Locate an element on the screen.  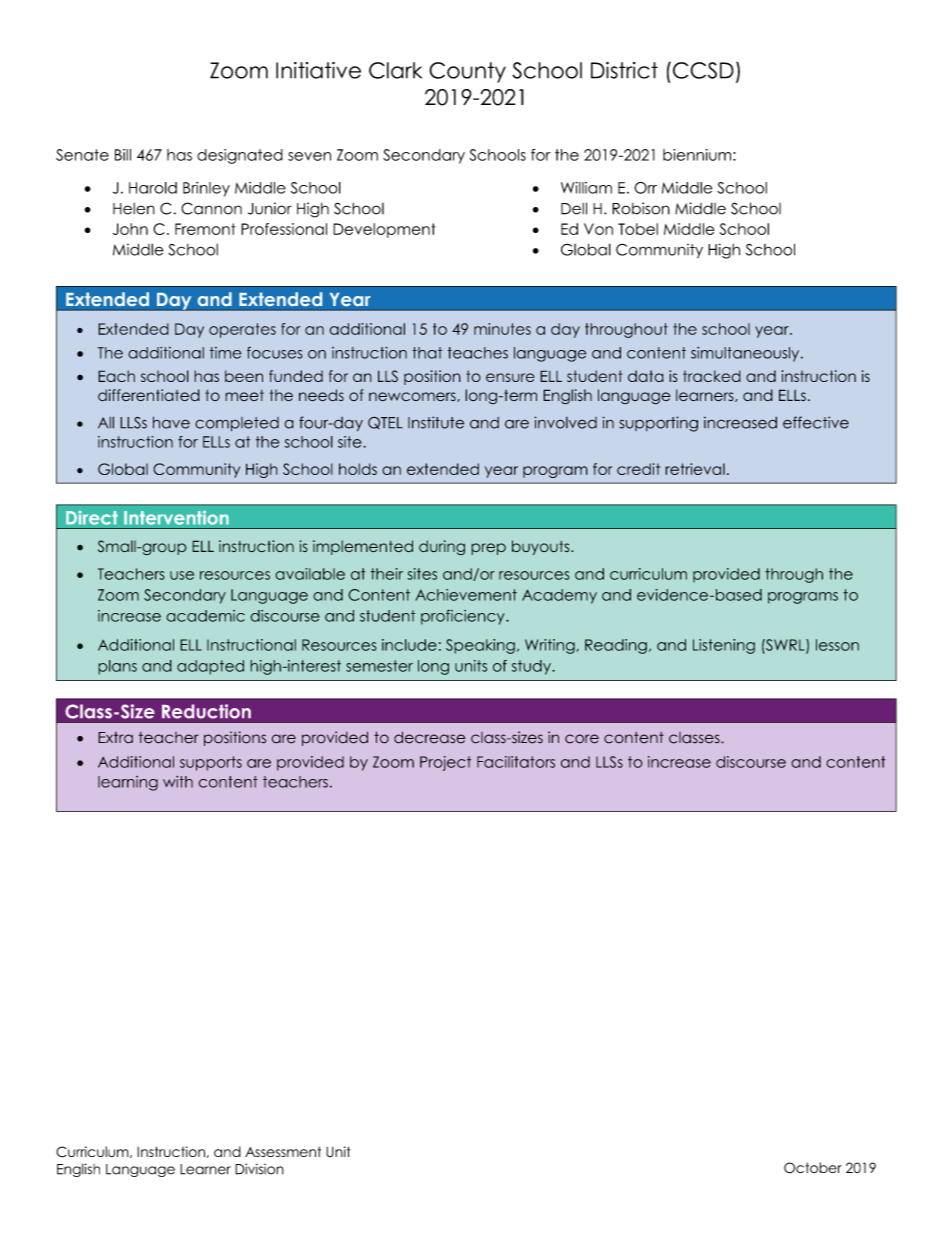
Division is located at coordinates (259, 1169).
